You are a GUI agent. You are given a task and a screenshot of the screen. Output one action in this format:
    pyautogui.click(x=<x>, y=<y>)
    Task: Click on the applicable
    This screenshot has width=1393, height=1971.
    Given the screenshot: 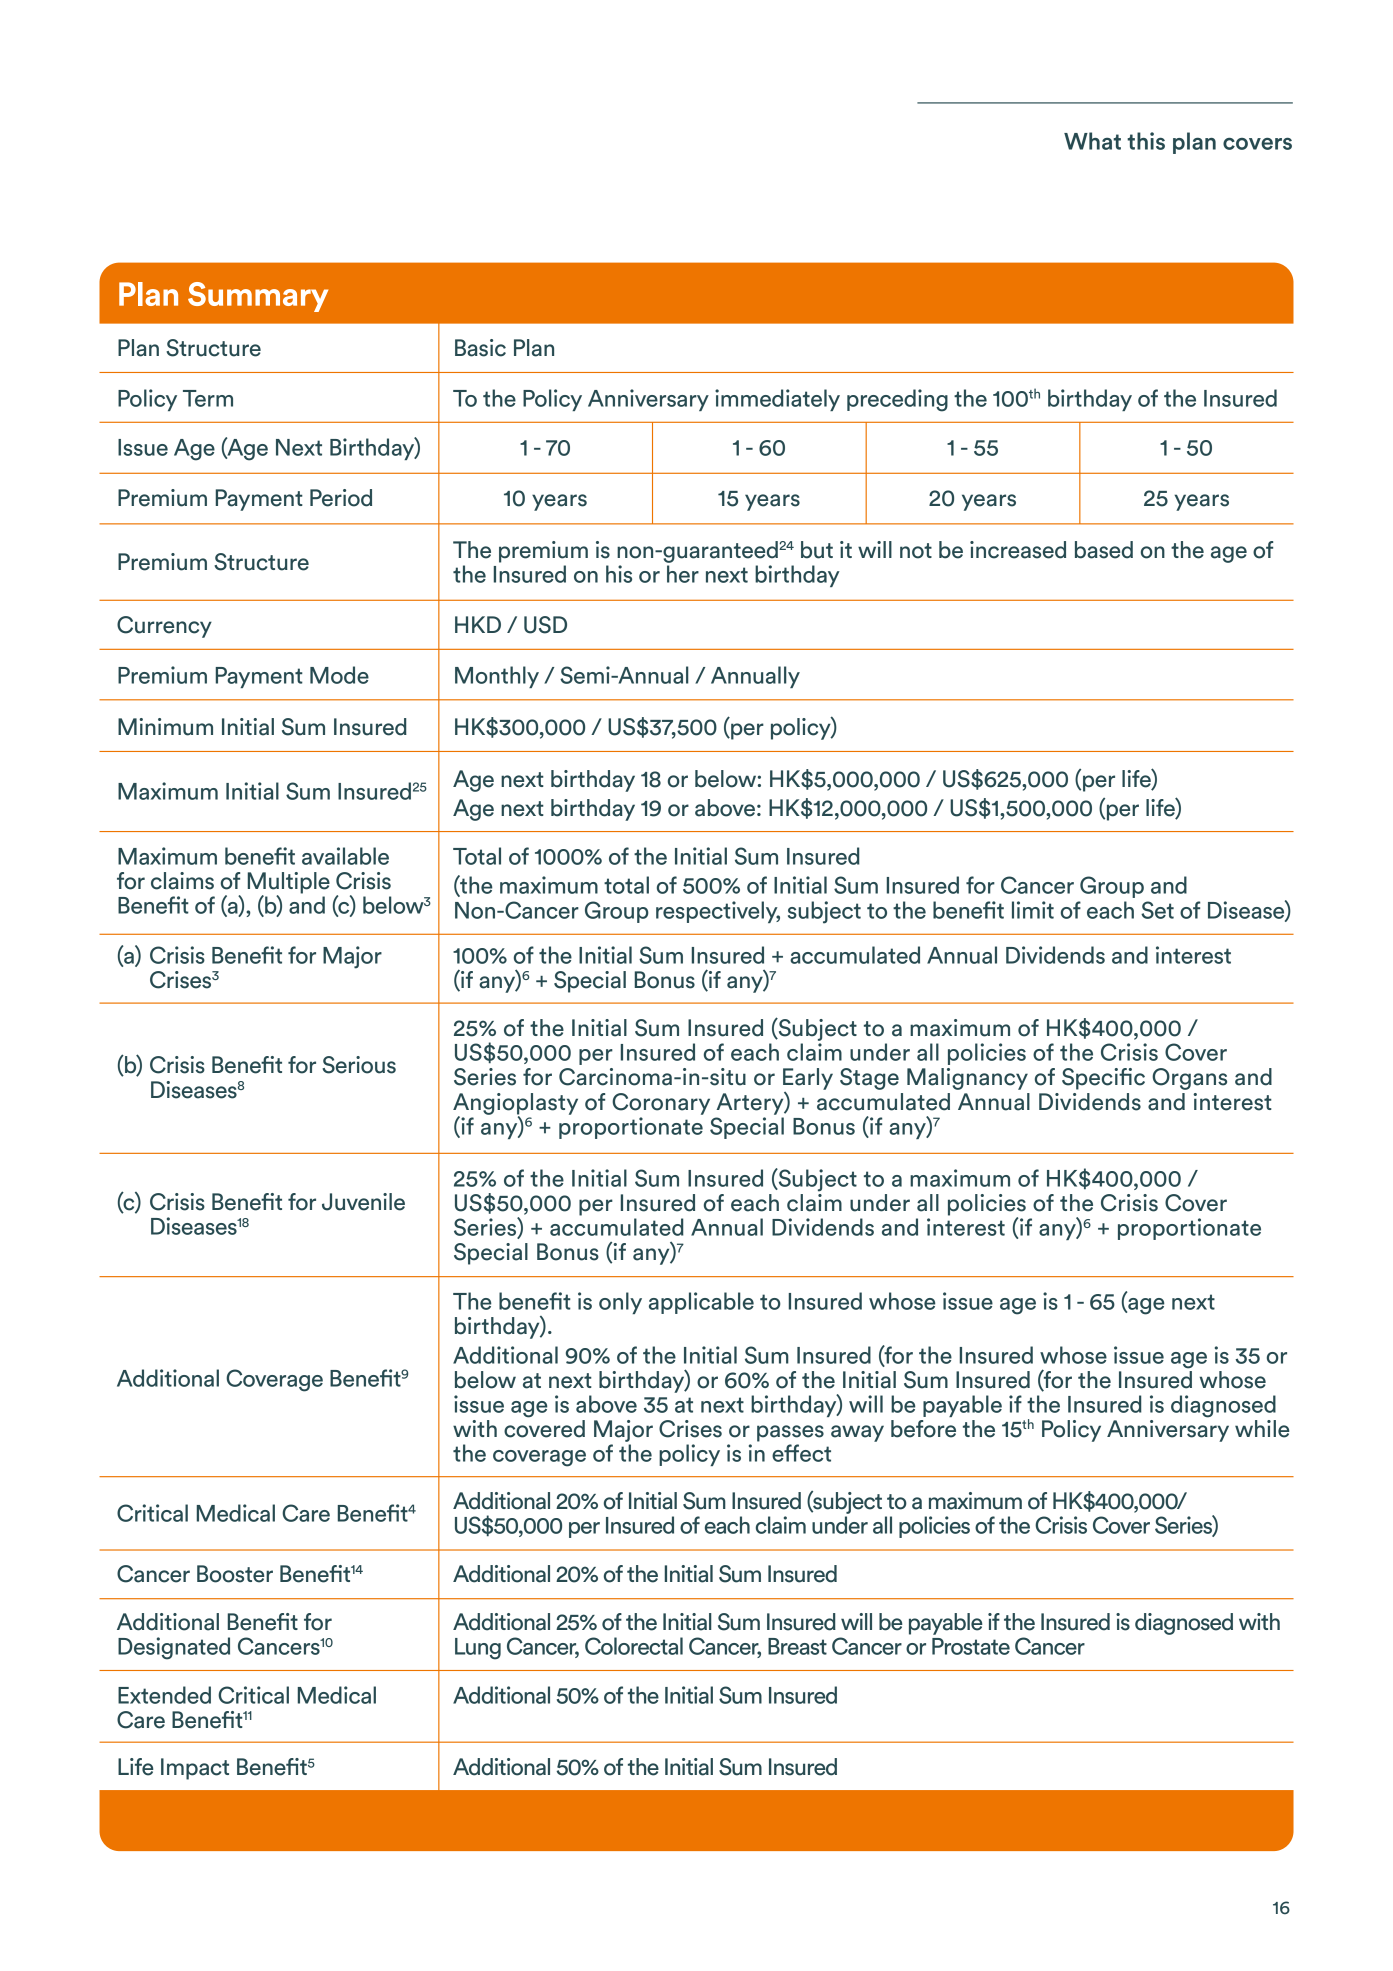 What is the action you would take?
    pyautogui.click(x=701, y=1303)
